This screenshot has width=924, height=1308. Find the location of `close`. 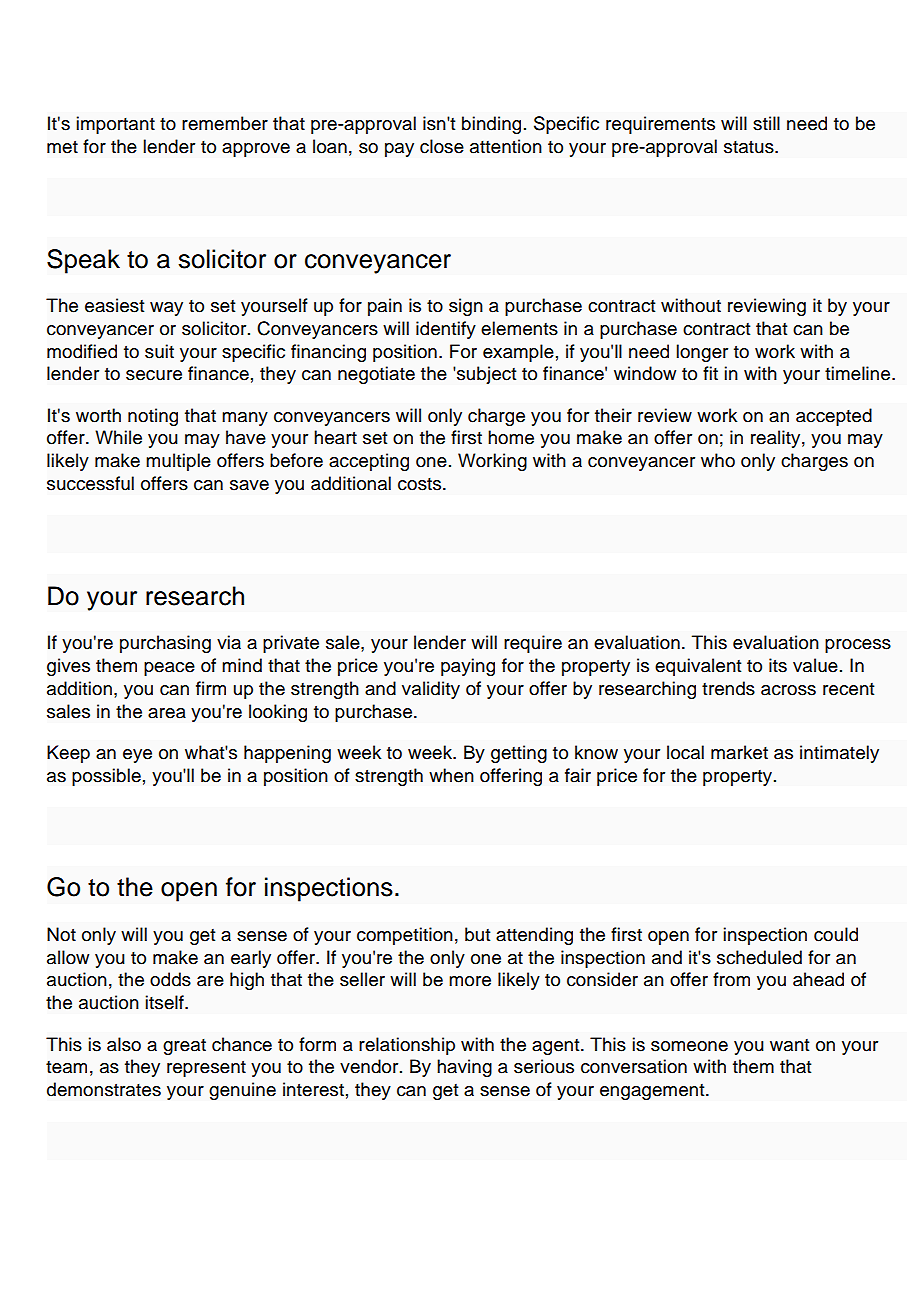

close is located at coordinates (442, 146).
